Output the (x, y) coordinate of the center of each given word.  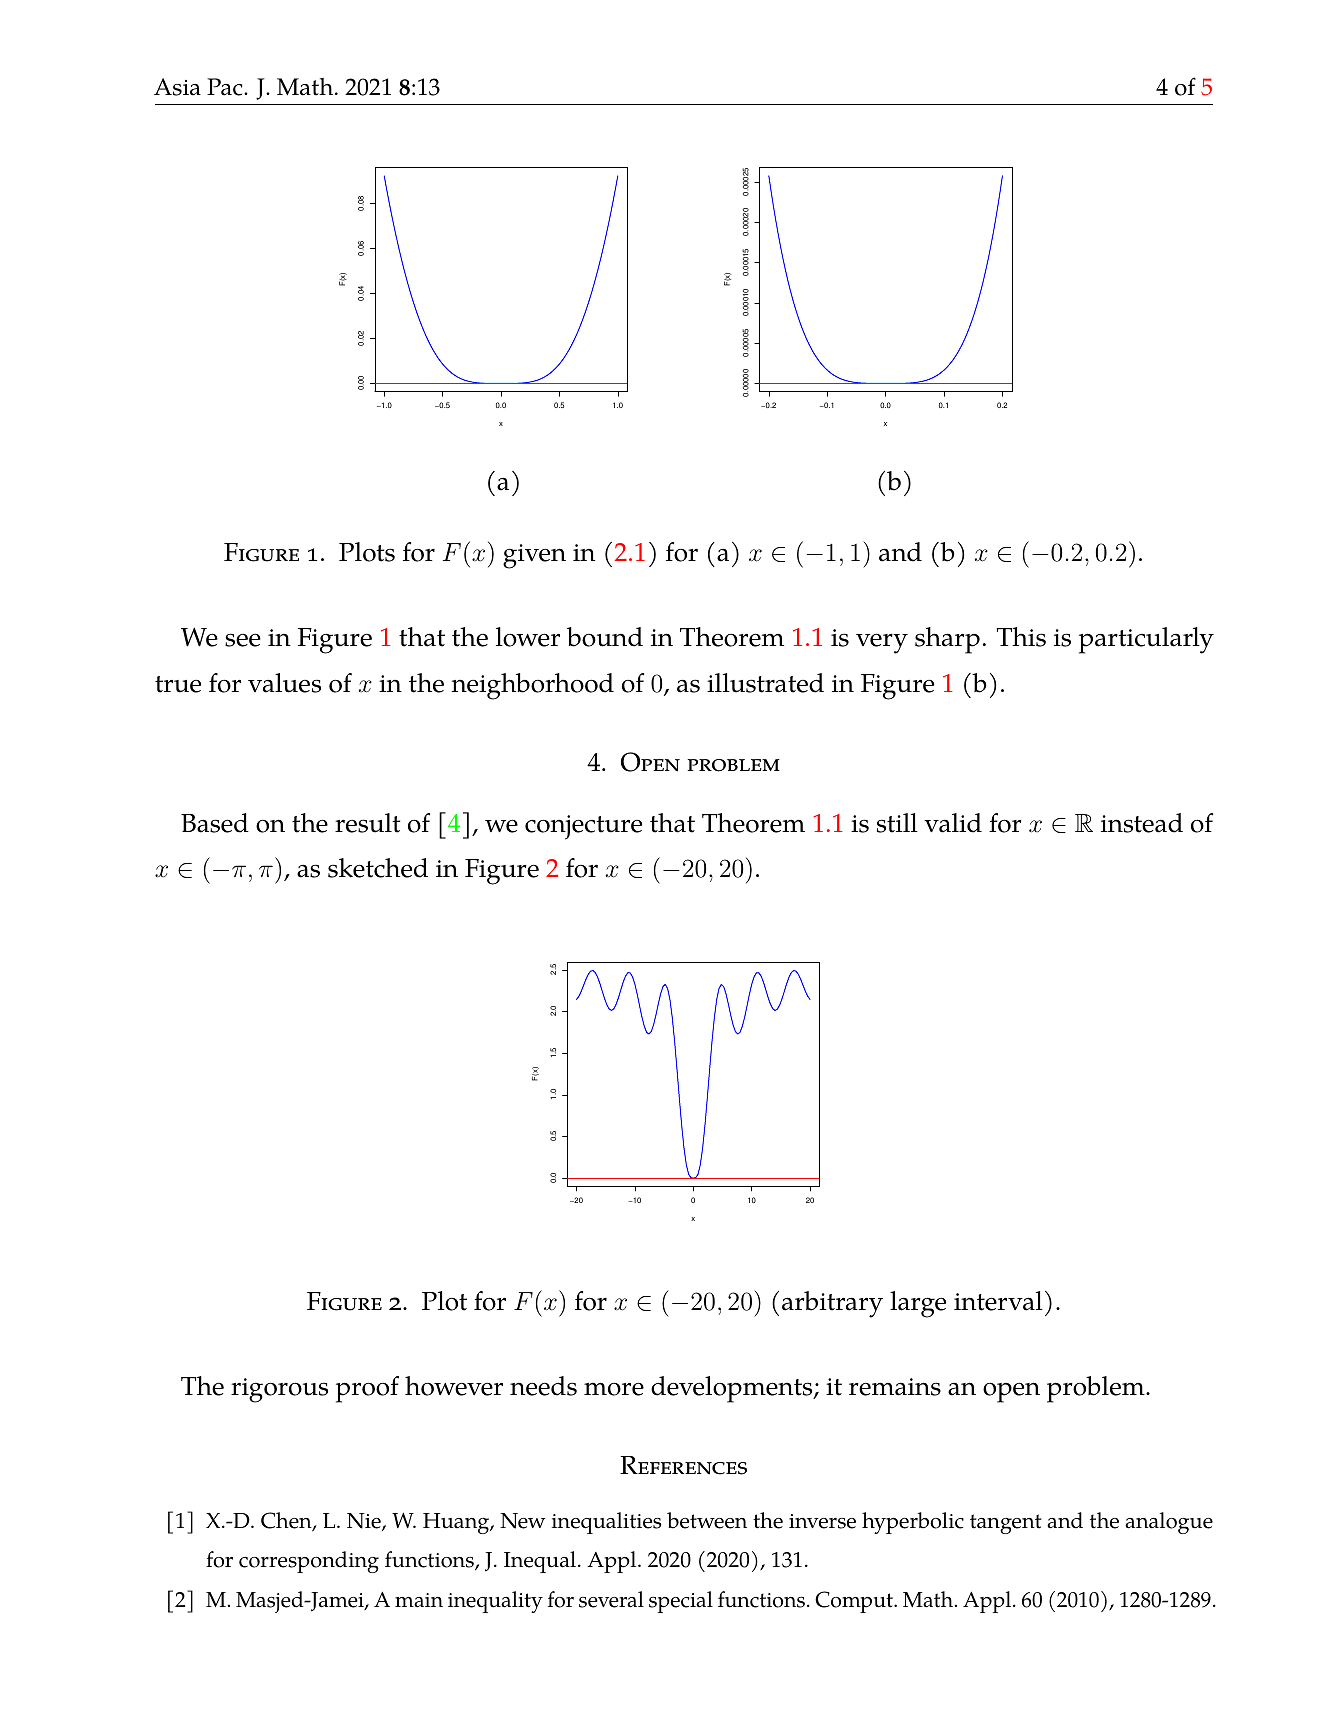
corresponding (309, 1562)
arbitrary (832, 1304)
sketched (378, 868)
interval (998, 1301)
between (707, 1520)
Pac (226, 87)
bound (605, 637)
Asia (177, 87)
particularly (1146, 640)
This (1021, 637)
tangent (1005, 1524)
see (243, 640)
